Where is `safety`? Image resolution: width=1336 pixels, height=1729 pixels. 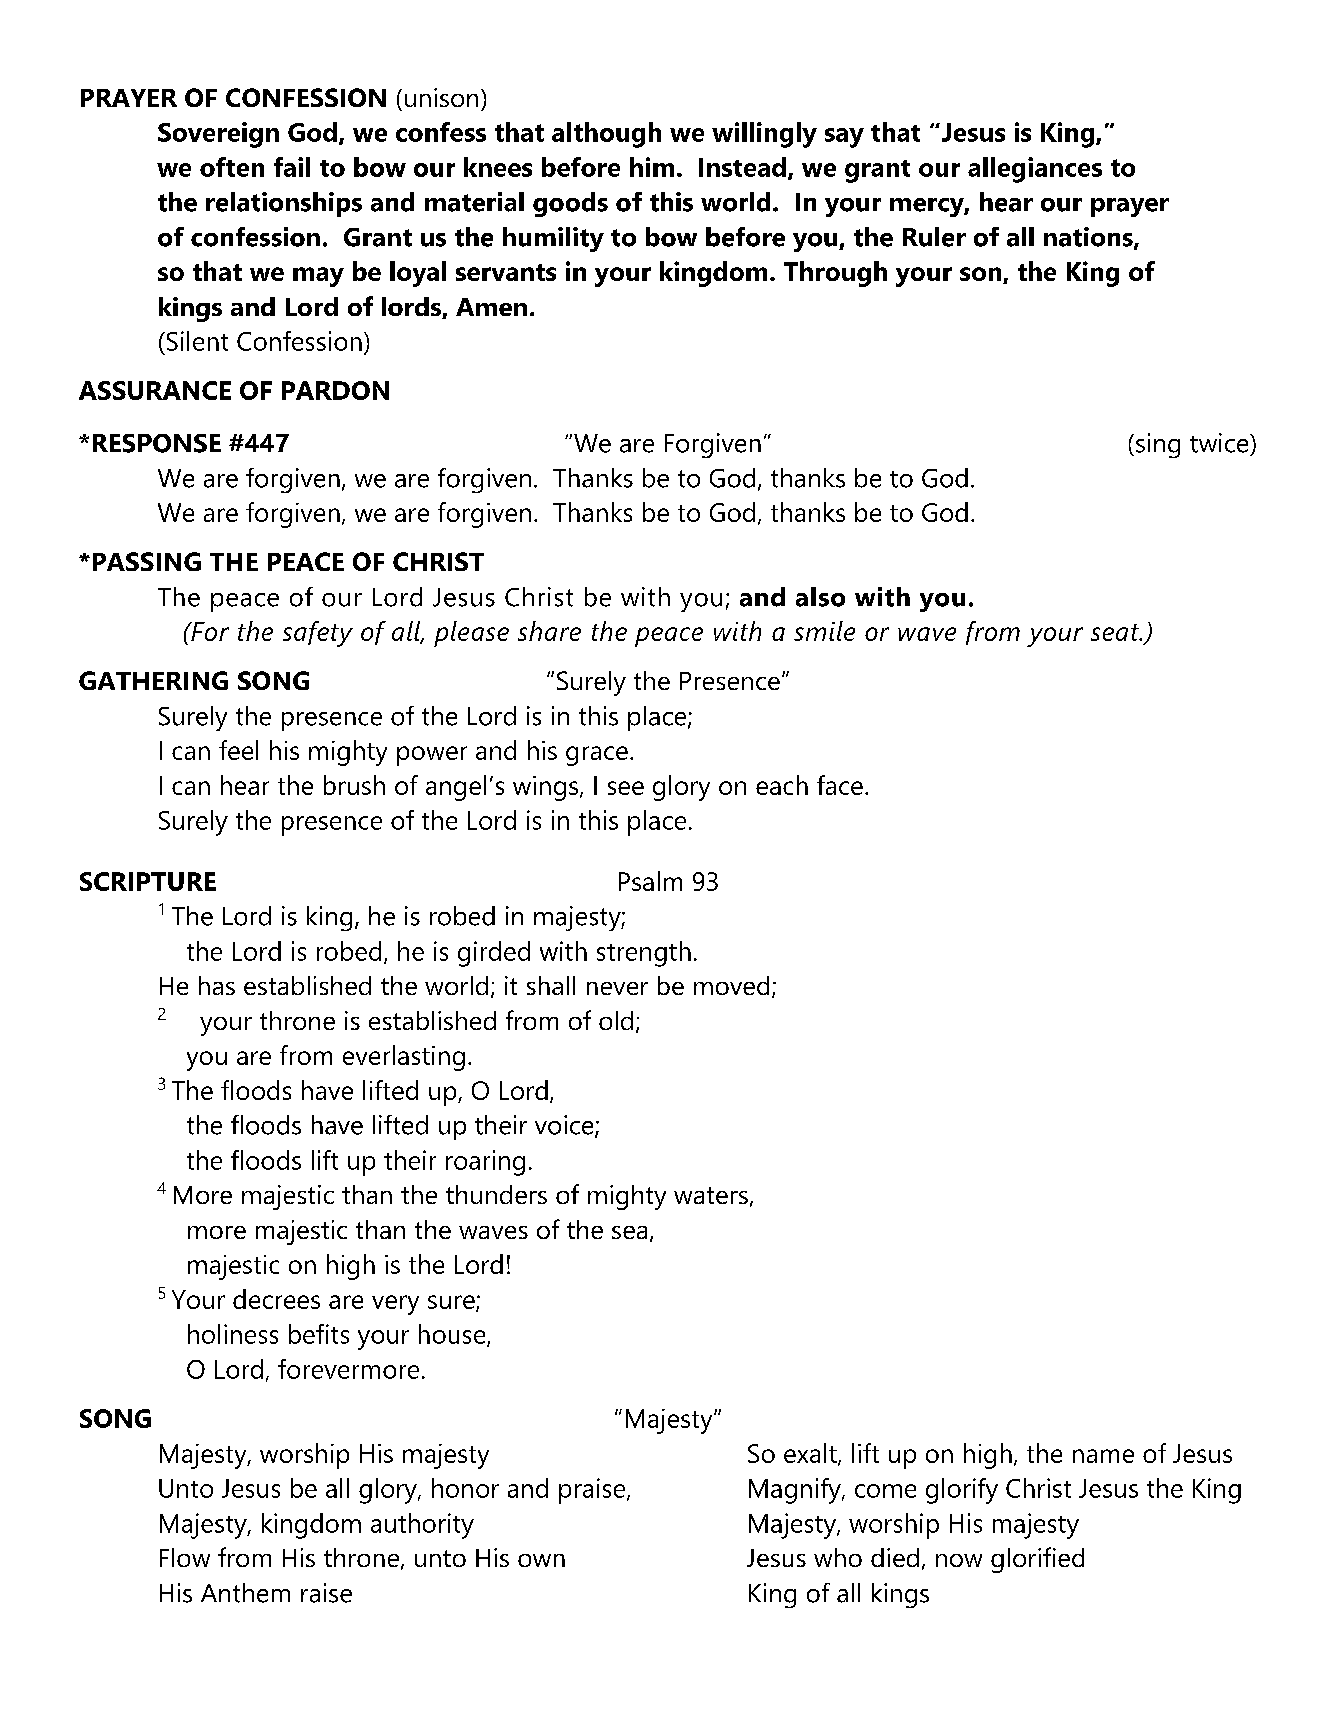 safety is located at coordinates (318, 634).
